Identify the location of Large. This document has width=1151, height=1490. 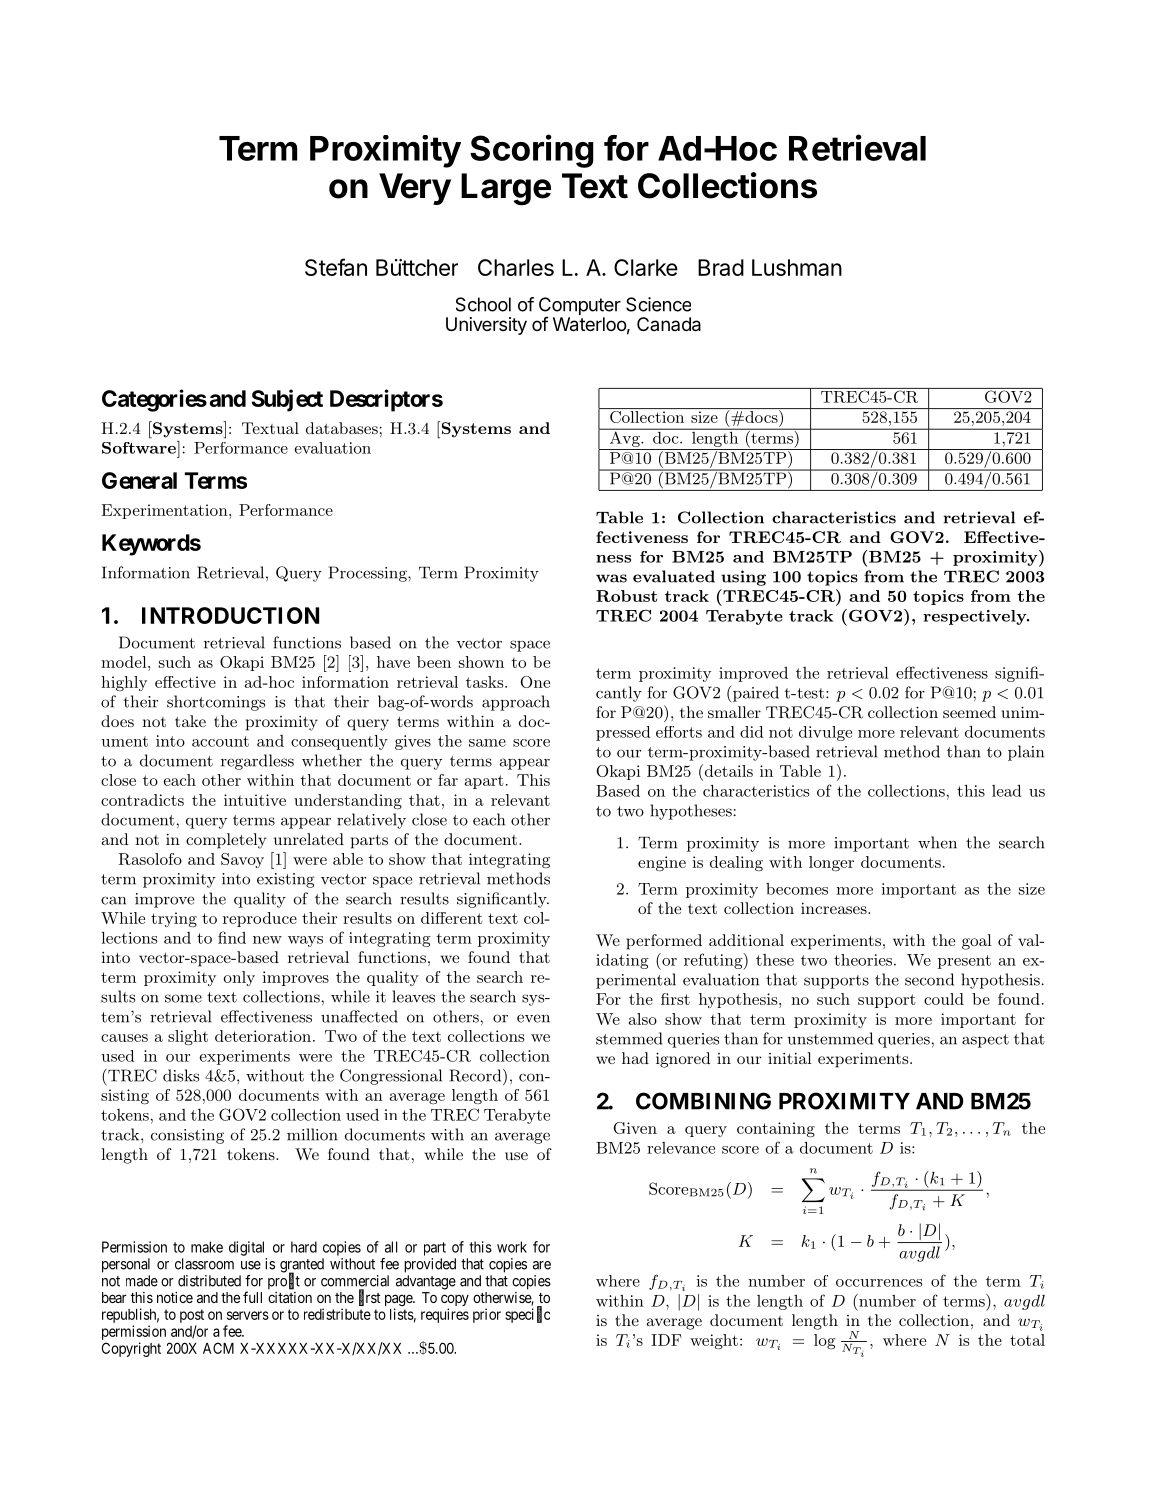
(506, 189).
